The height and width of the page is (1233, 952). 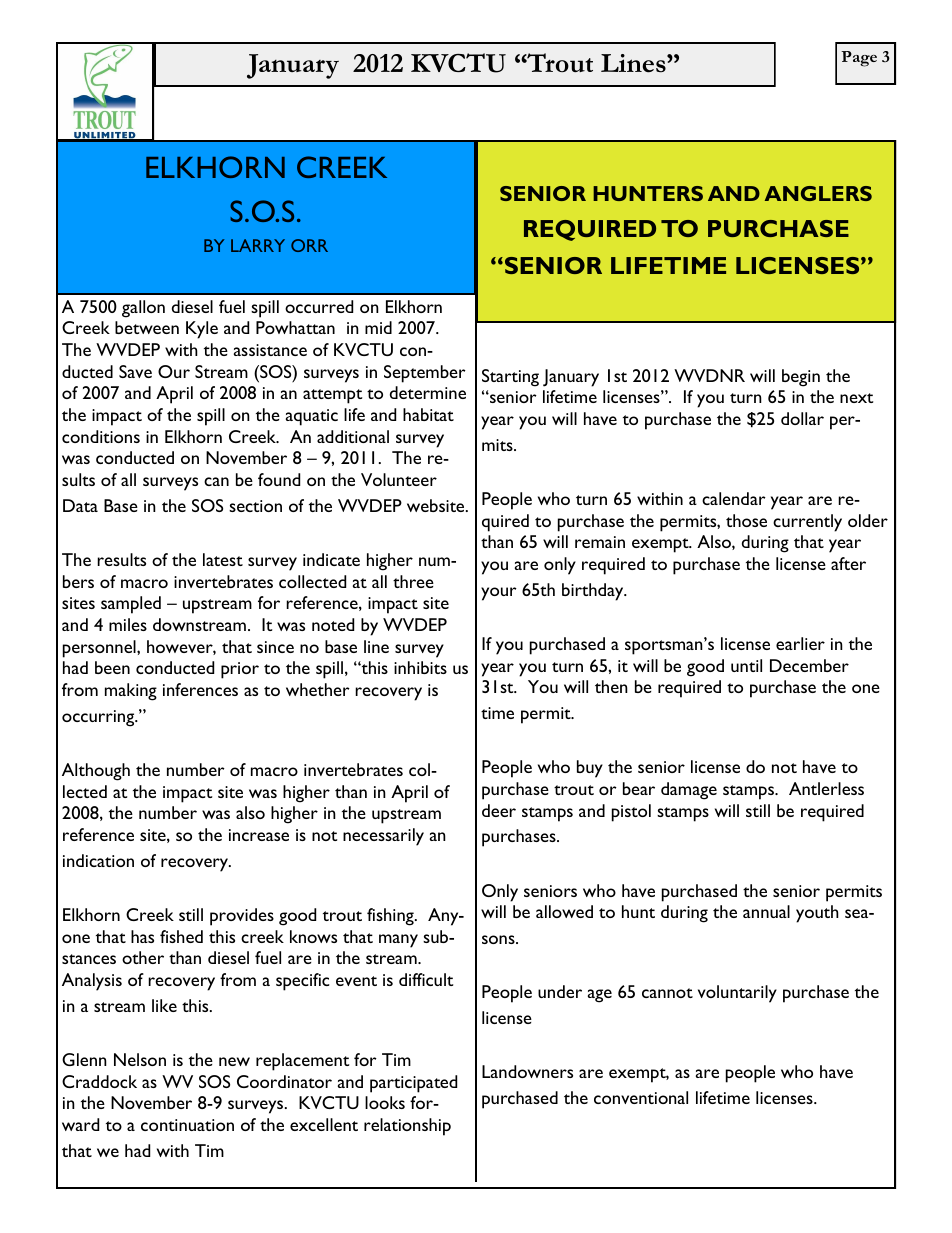 What do you see at coordinates (510, 378) in the page?
I see `Starting` at bounding box center [510, 378].
